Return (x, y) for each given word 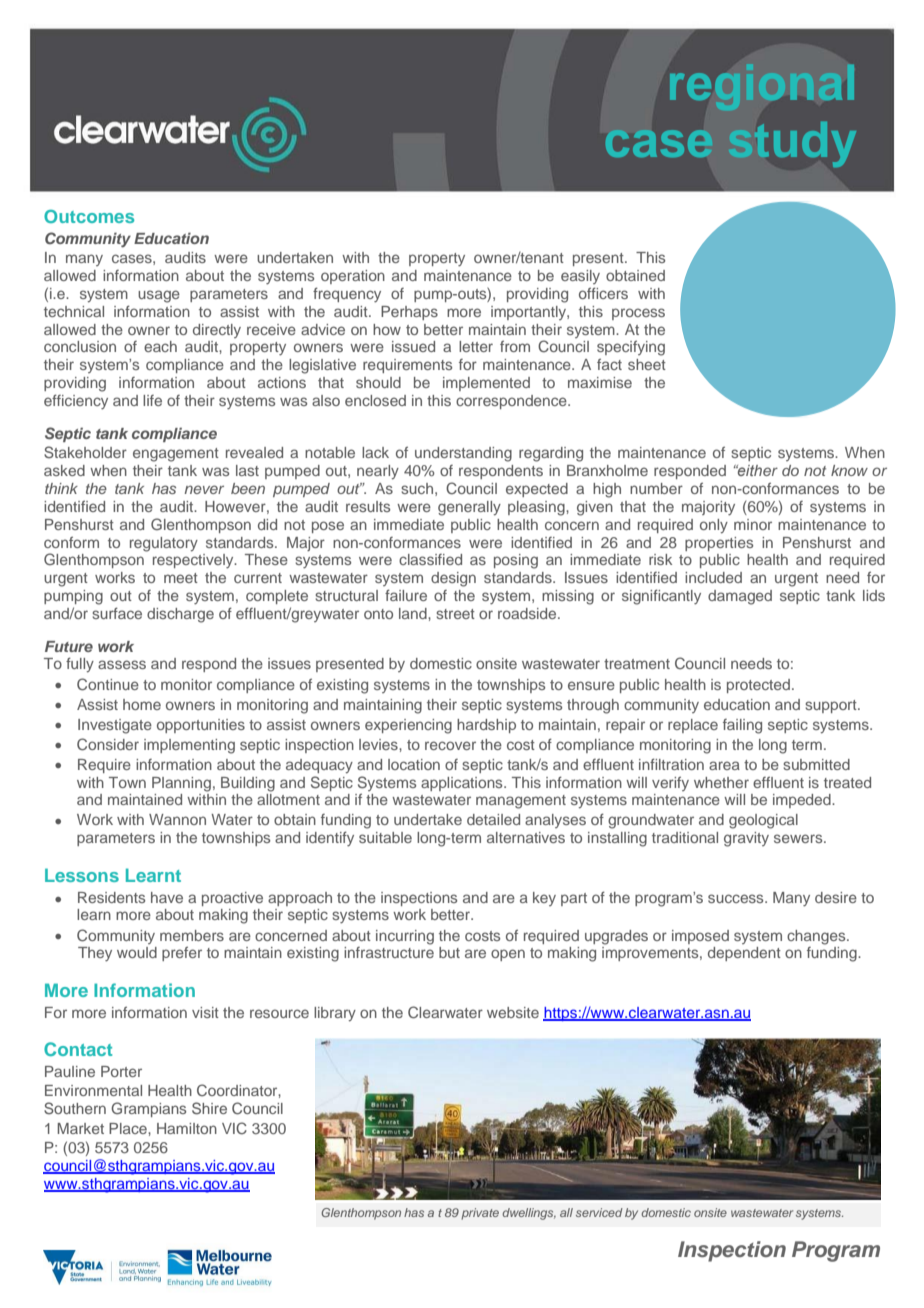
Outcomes (89, 216)
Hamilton (187, 1128)
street (455, 614)
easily (580, 277)
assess (122, 664)
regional (762, 87)
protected (758, 686)
